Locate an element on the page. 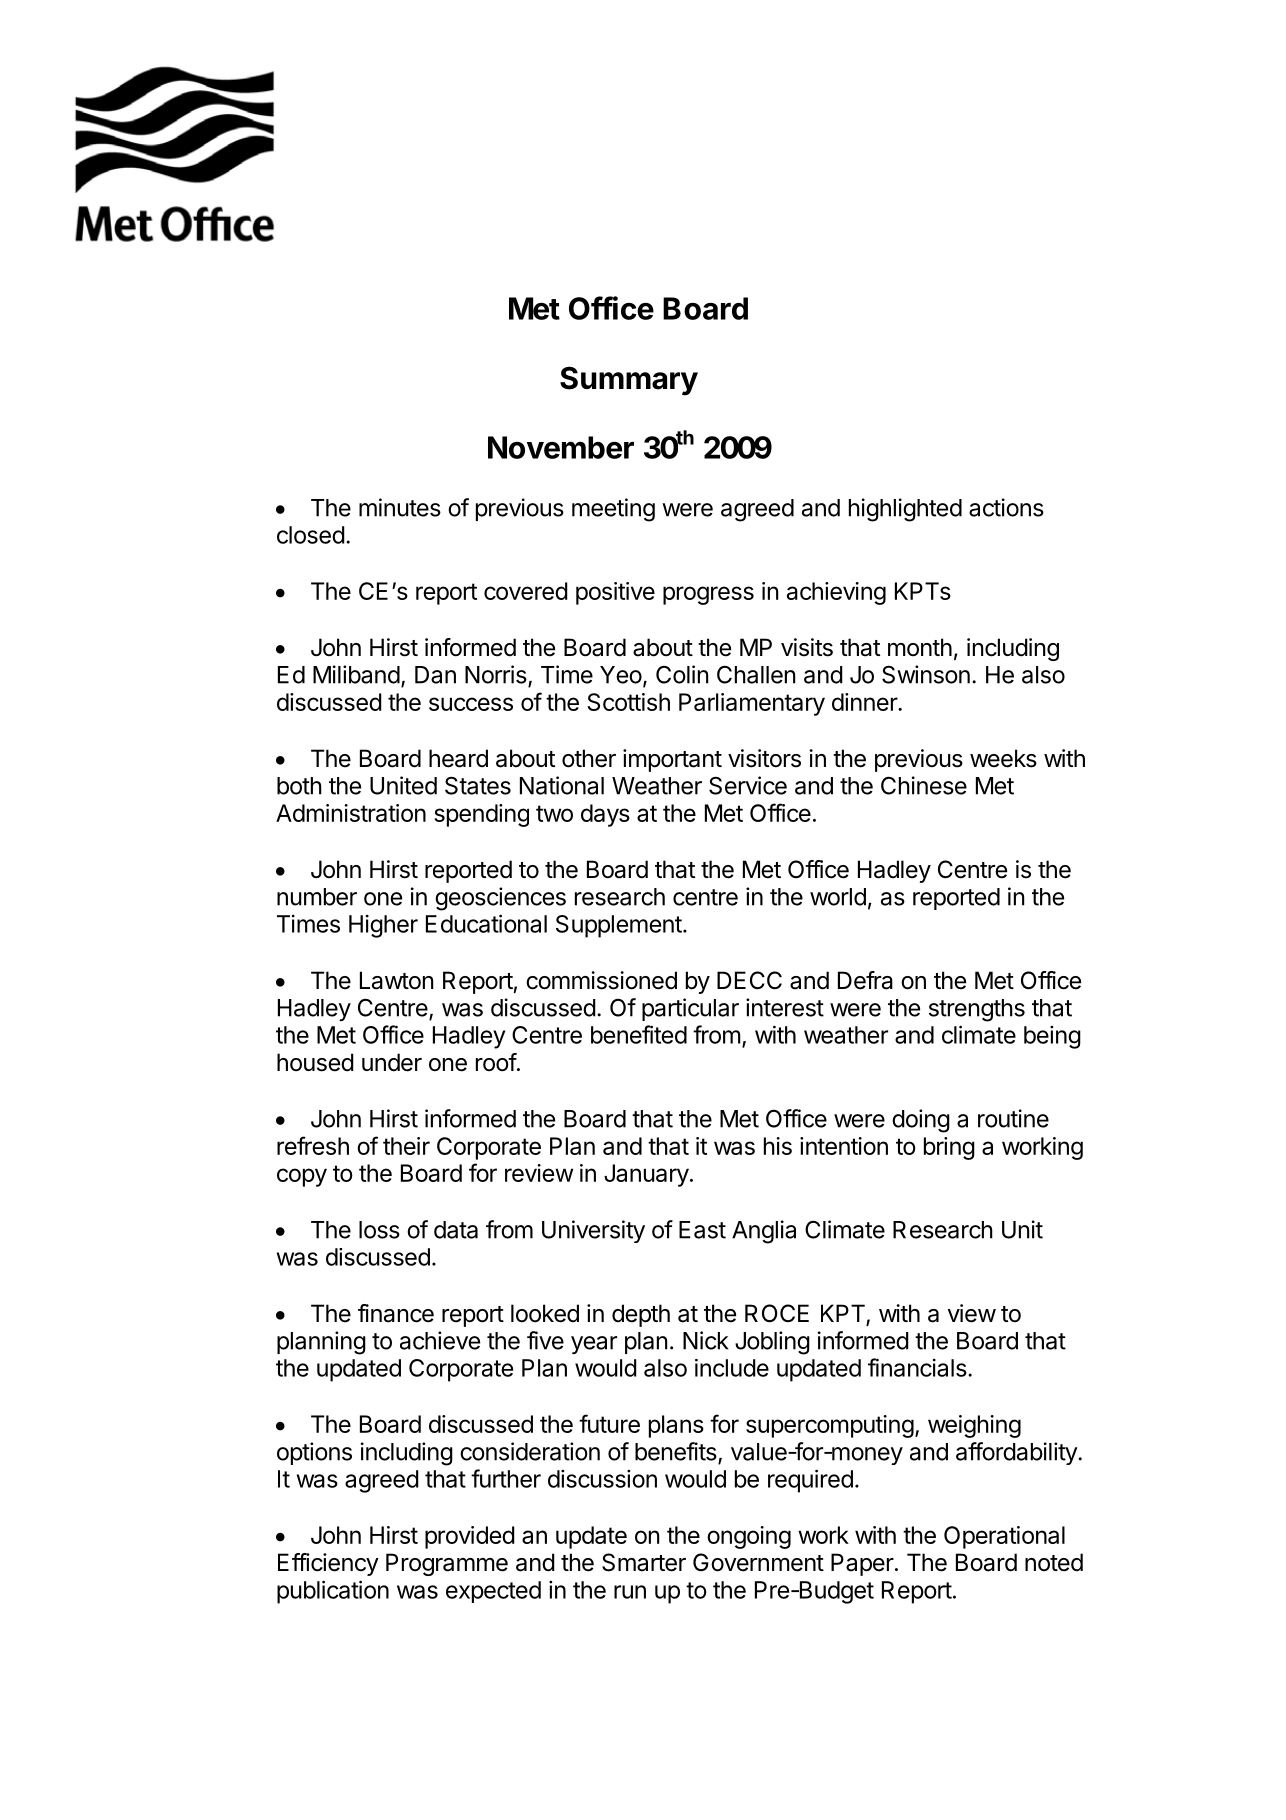 This document has width=1286, height=1820. doing is located at coordinates (921, 1121).
